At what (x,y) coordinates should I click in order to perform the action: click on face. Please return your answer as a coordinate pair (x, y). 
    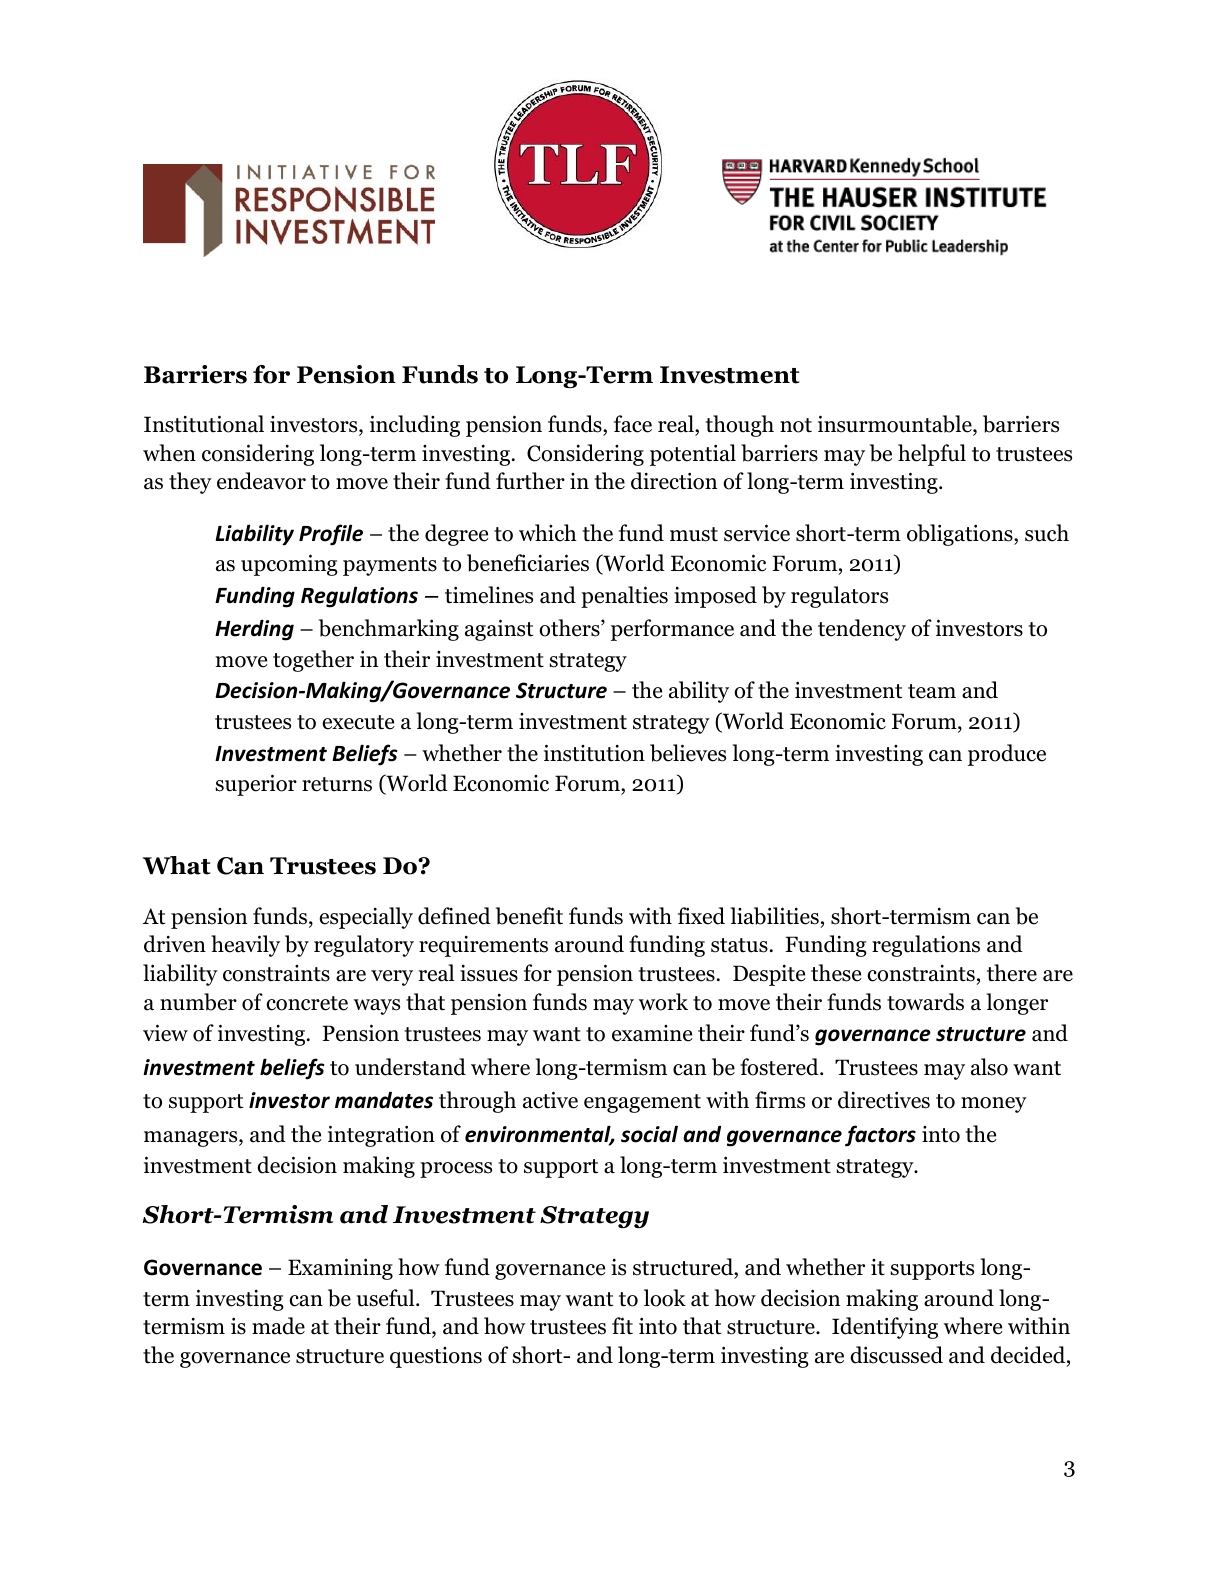
    Looking at the image, I should click on (633, 424).
